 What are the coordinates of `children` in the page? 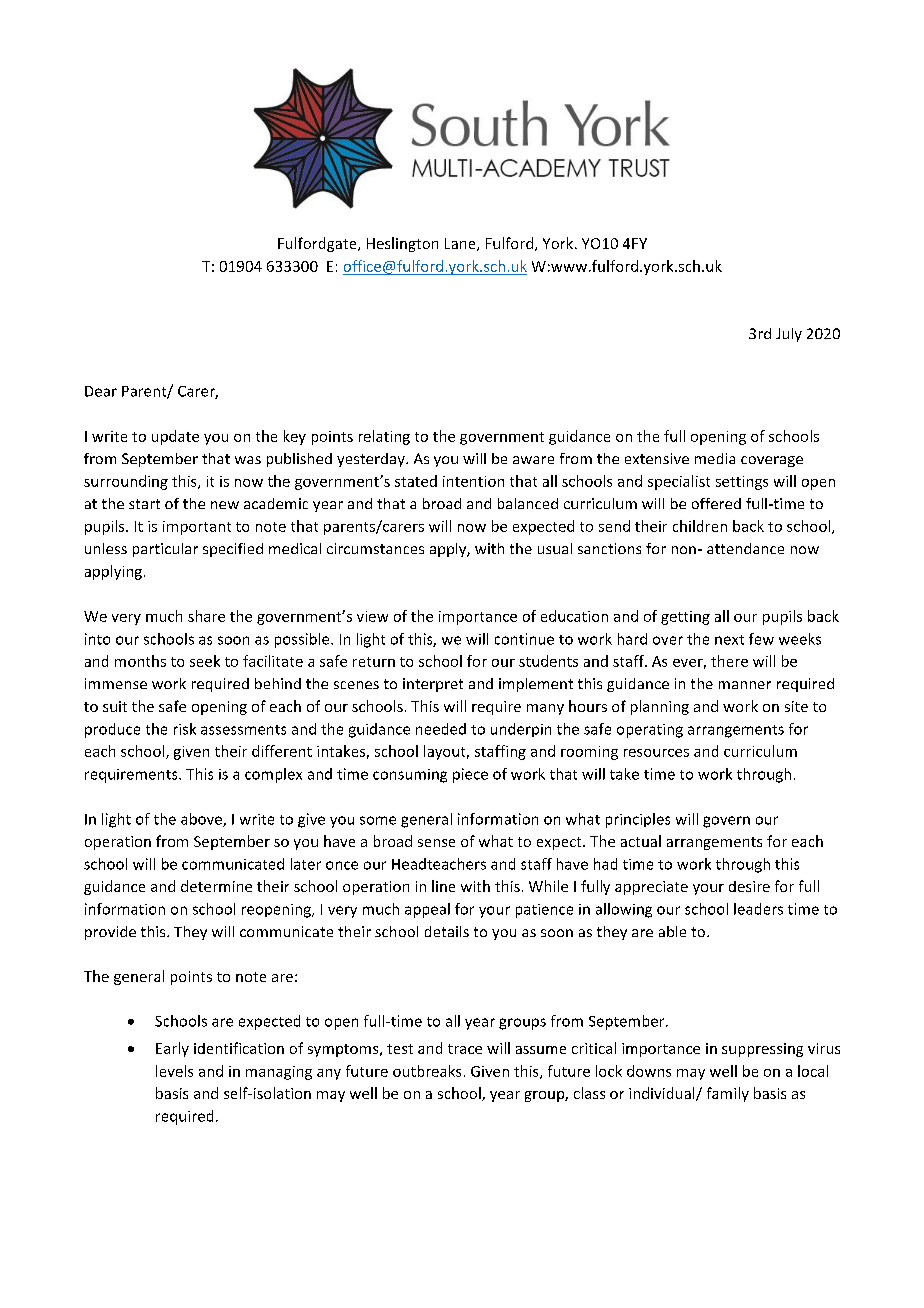 It's located at (700, 526).
